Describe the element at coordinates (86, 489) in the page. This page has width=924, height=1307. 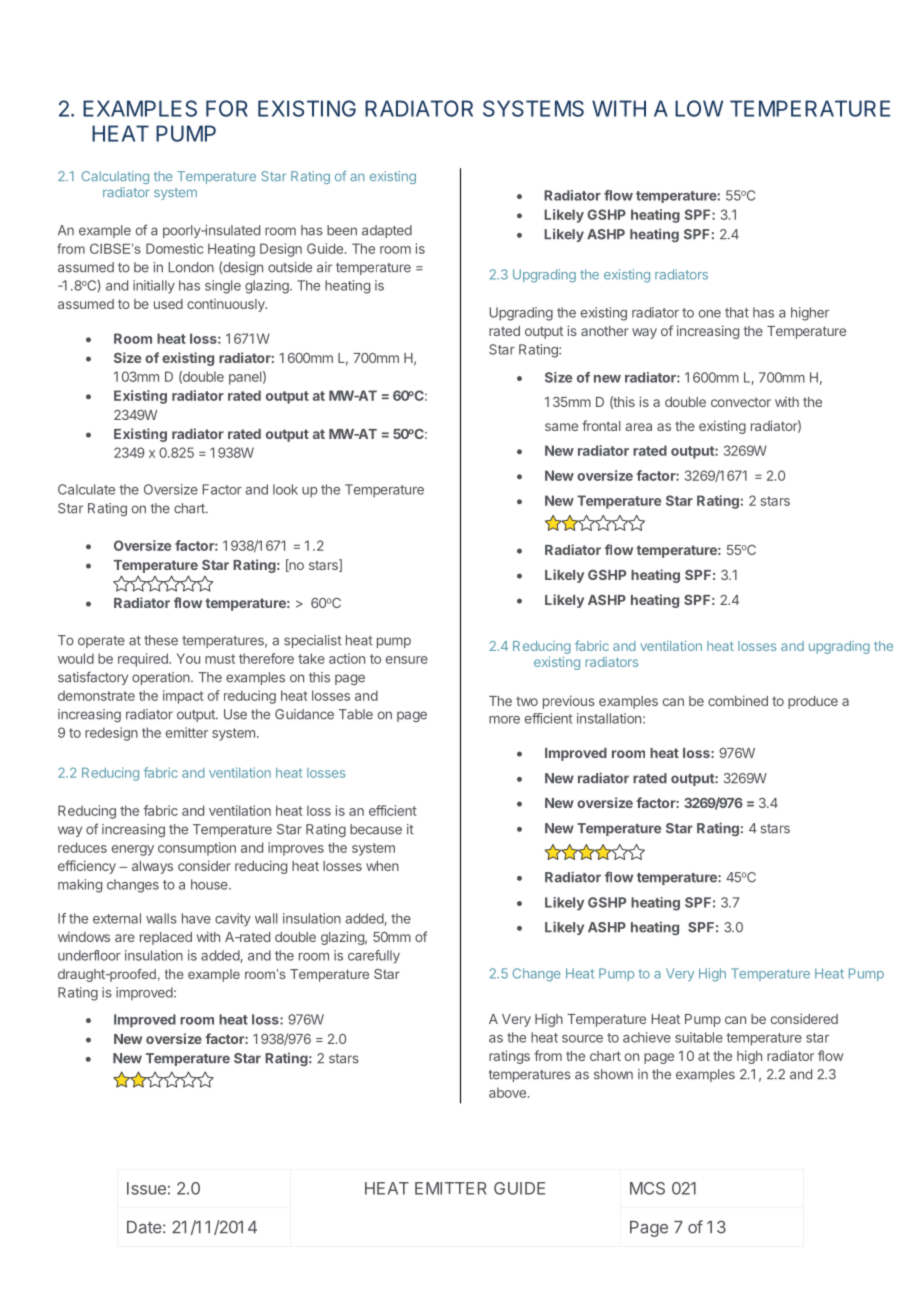
I see `Calculate` at that location.
